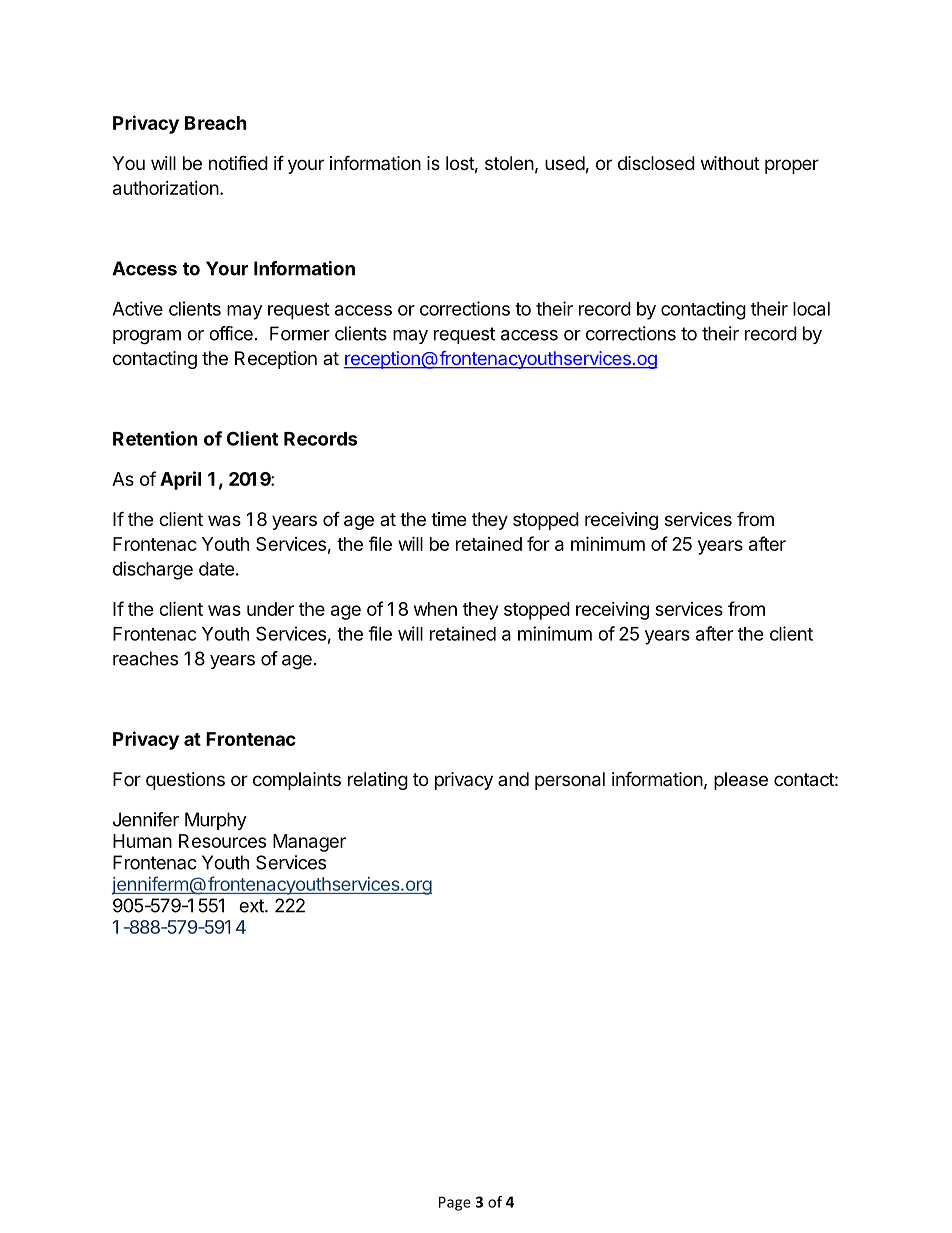  Describe the element at coordinates (309, 843) in the screenshot. I see `Manager` at that location.
